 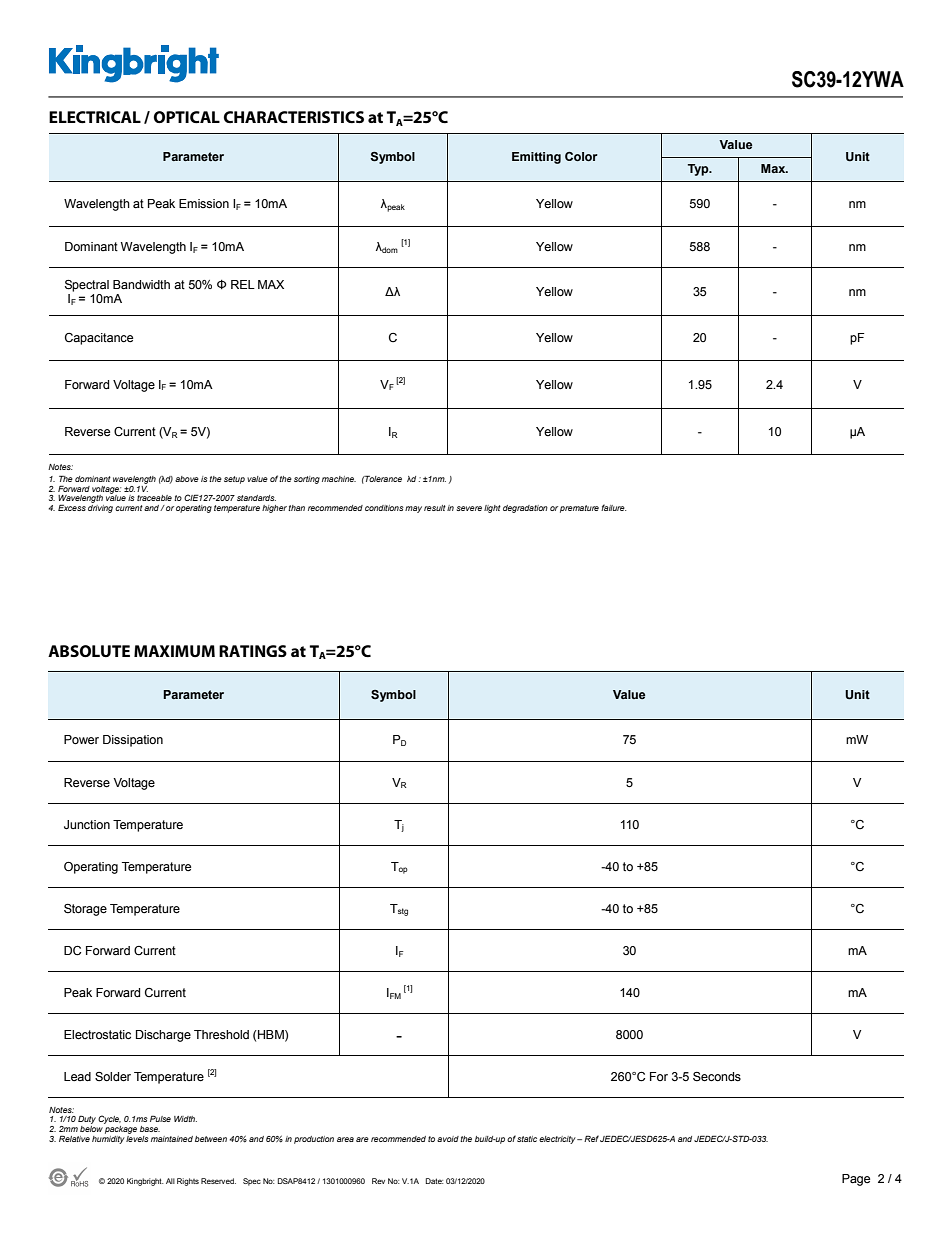 What do you see at coordinates (187, 117) in the screenshot?
I see `OPTICAL` at bounding box center [187, 117].
